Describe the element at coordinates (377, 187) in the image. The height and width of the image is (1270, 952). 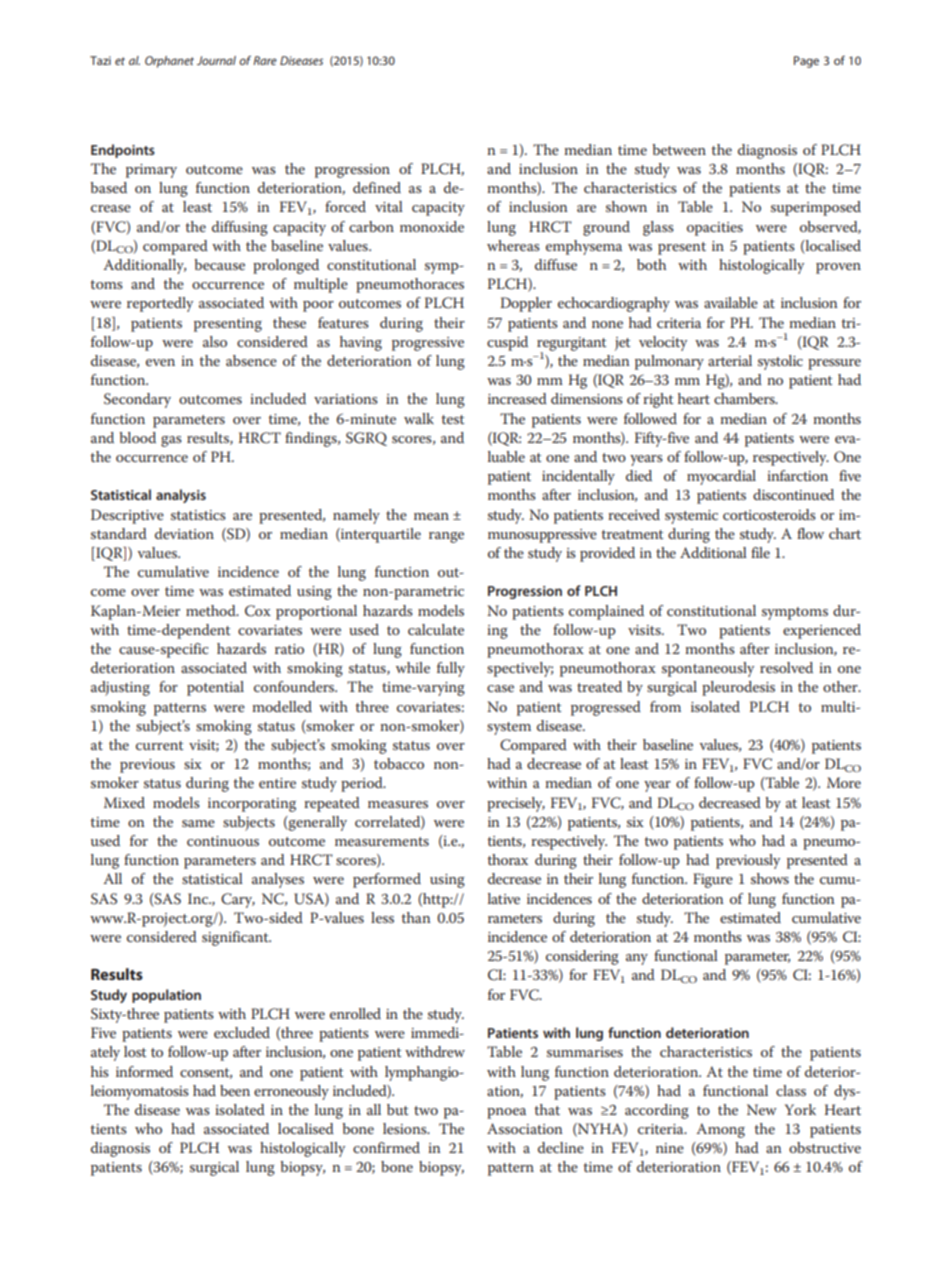
I see `defined` at that location.
